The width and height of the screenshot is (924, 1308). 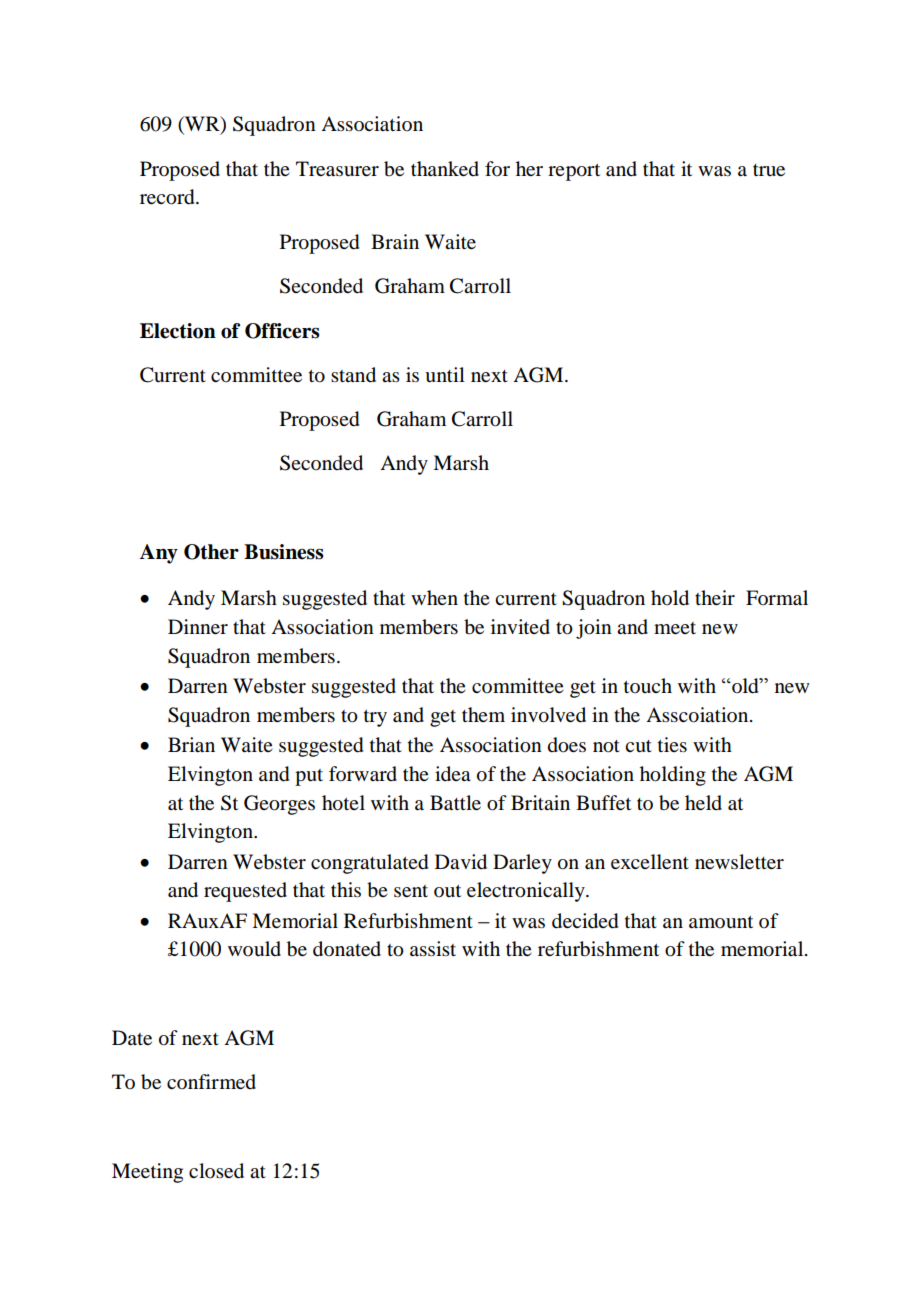 What do you see at coordinates (216, 1171) in the screenshot?
I see `closed` at bounding box center [216, 1171].
